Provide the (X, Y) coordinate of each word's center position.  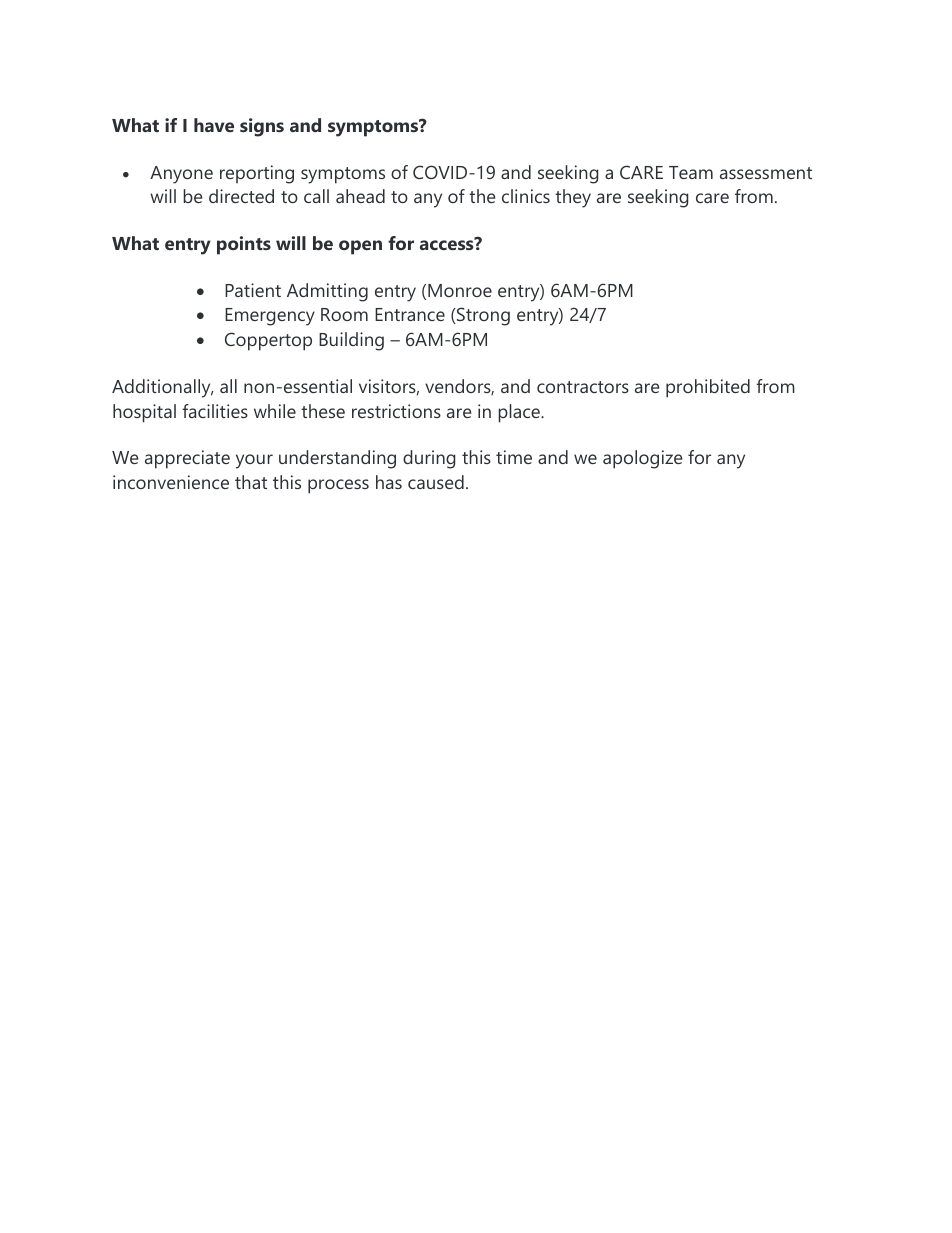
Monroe (460, 290)
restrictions (396, 411)
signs (262, 127)
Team (691, 172)
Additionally (162, 388)
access (448, 244)
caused (436, 482)
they (573, 198)
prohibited (708, 388)
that (251, 482)
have (214, 125)
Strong (482, 316)
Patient (253, 290)
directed (241, 196)
